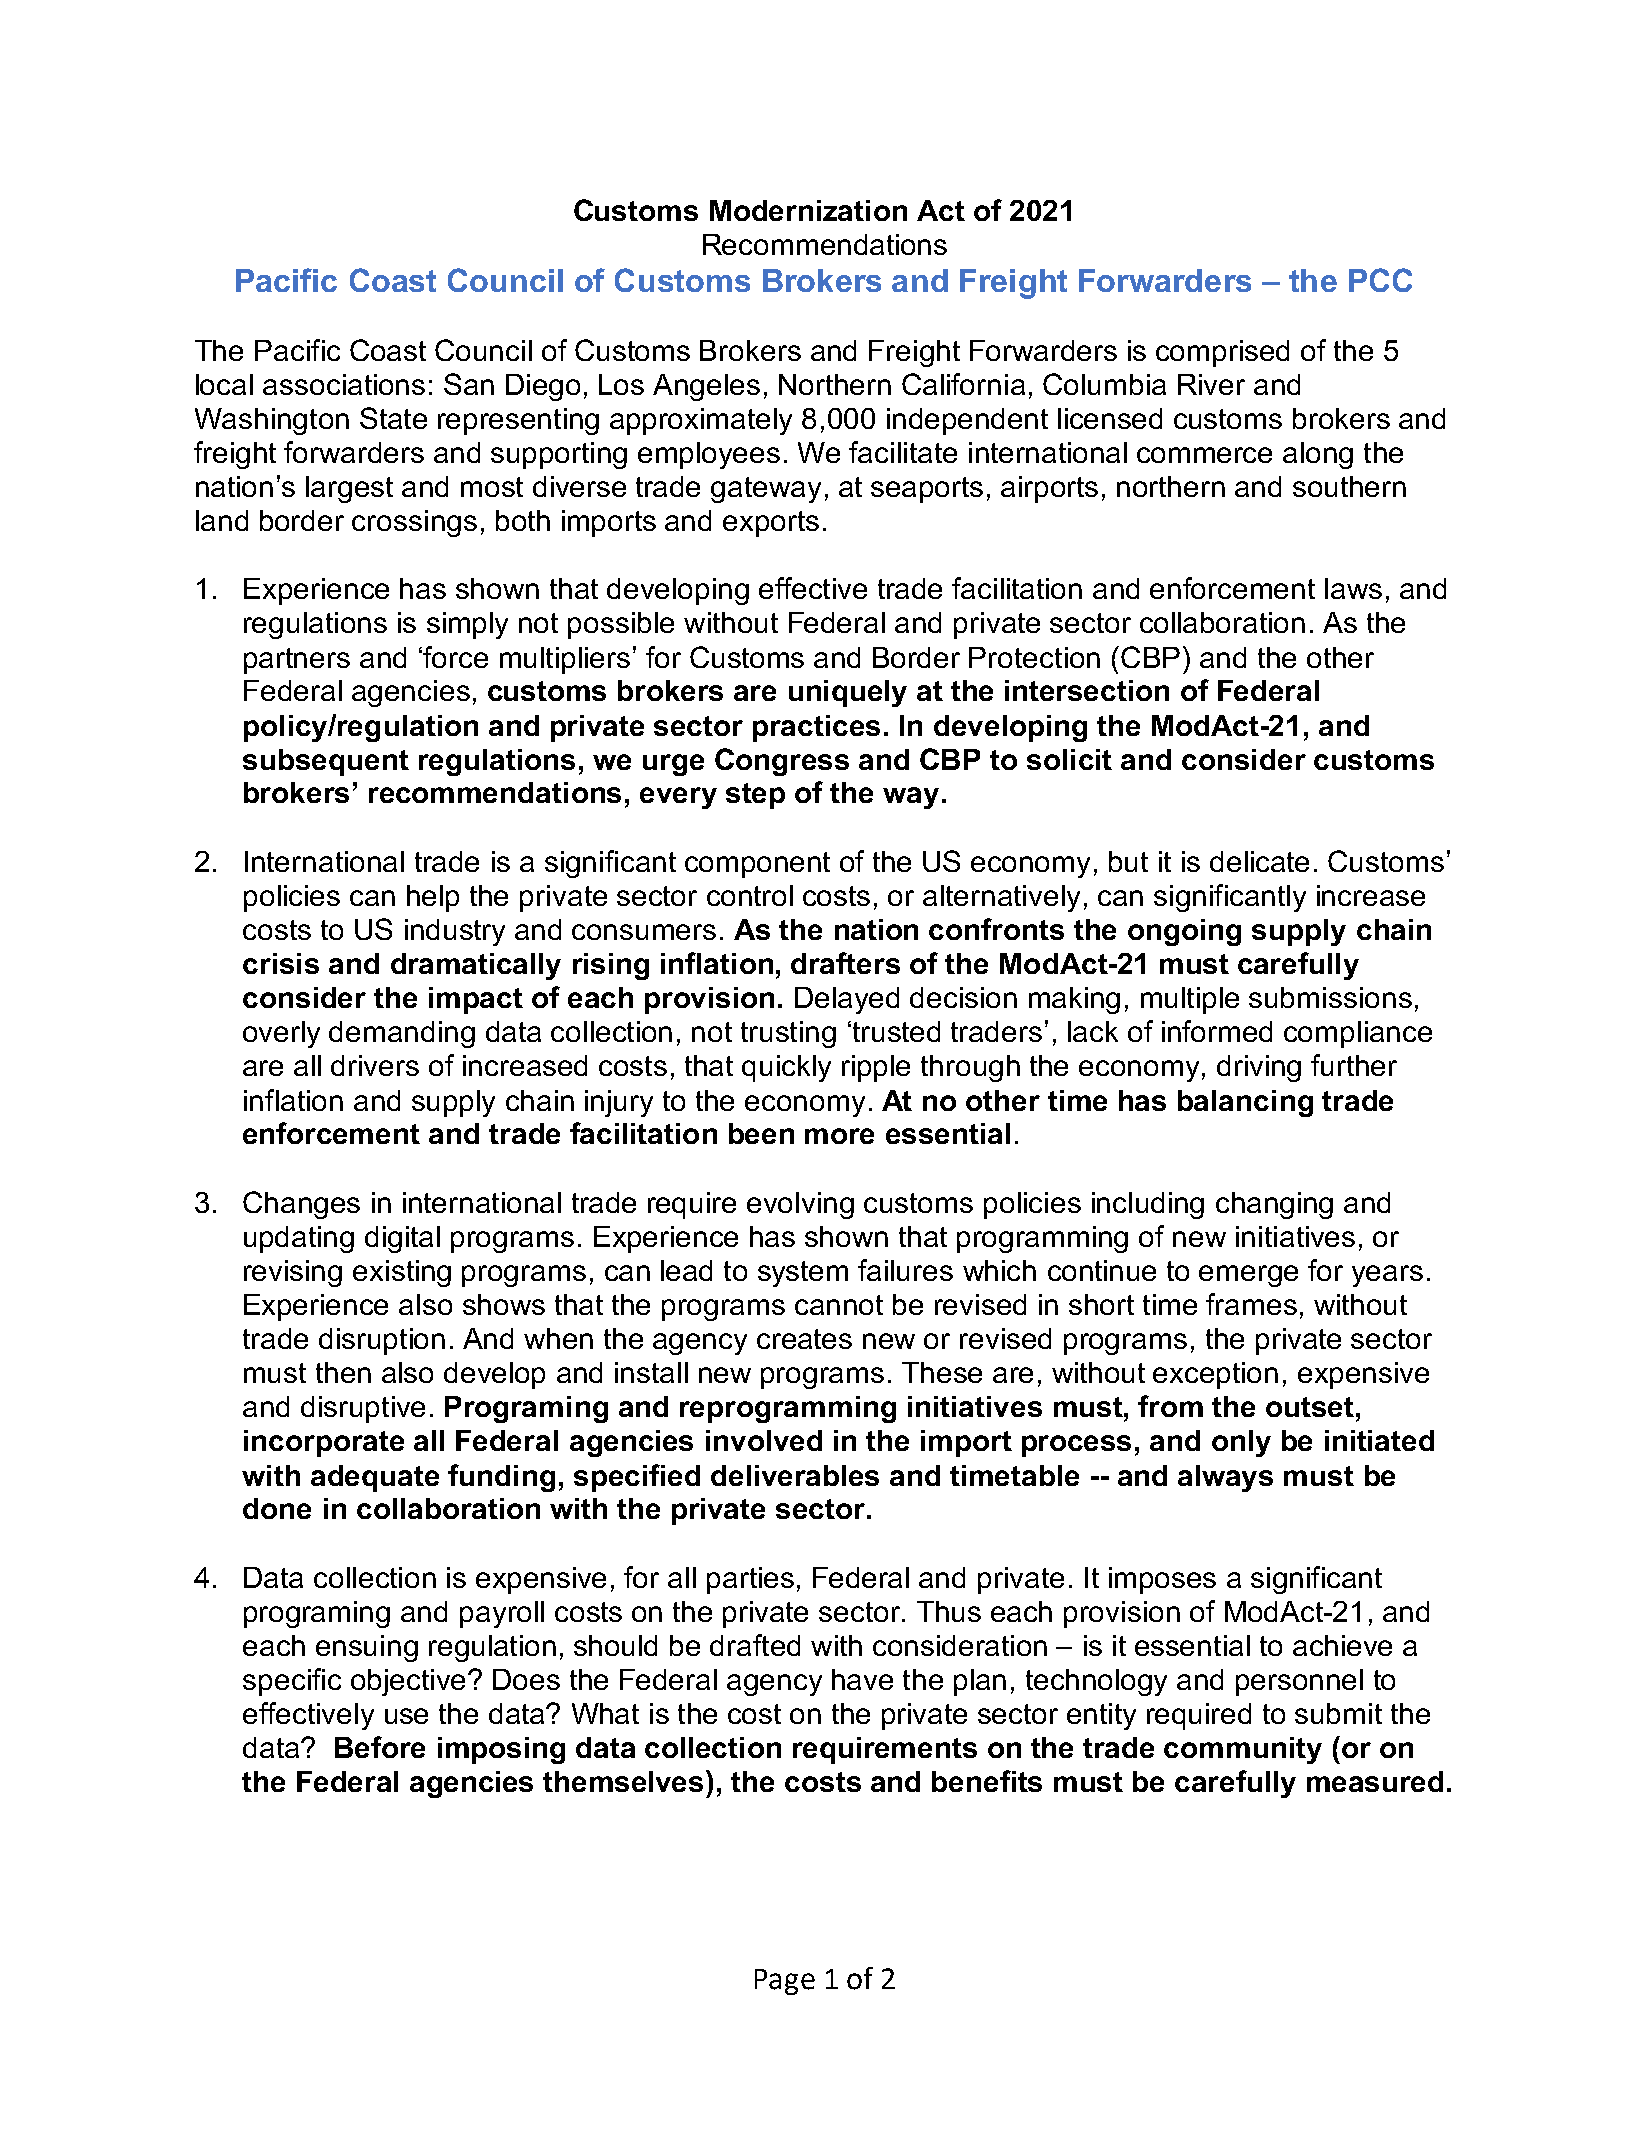 The image size is (1649, 2134). Describe the element at coordinates (785, 1982) in the screenshot. I see `Page` at that location.
